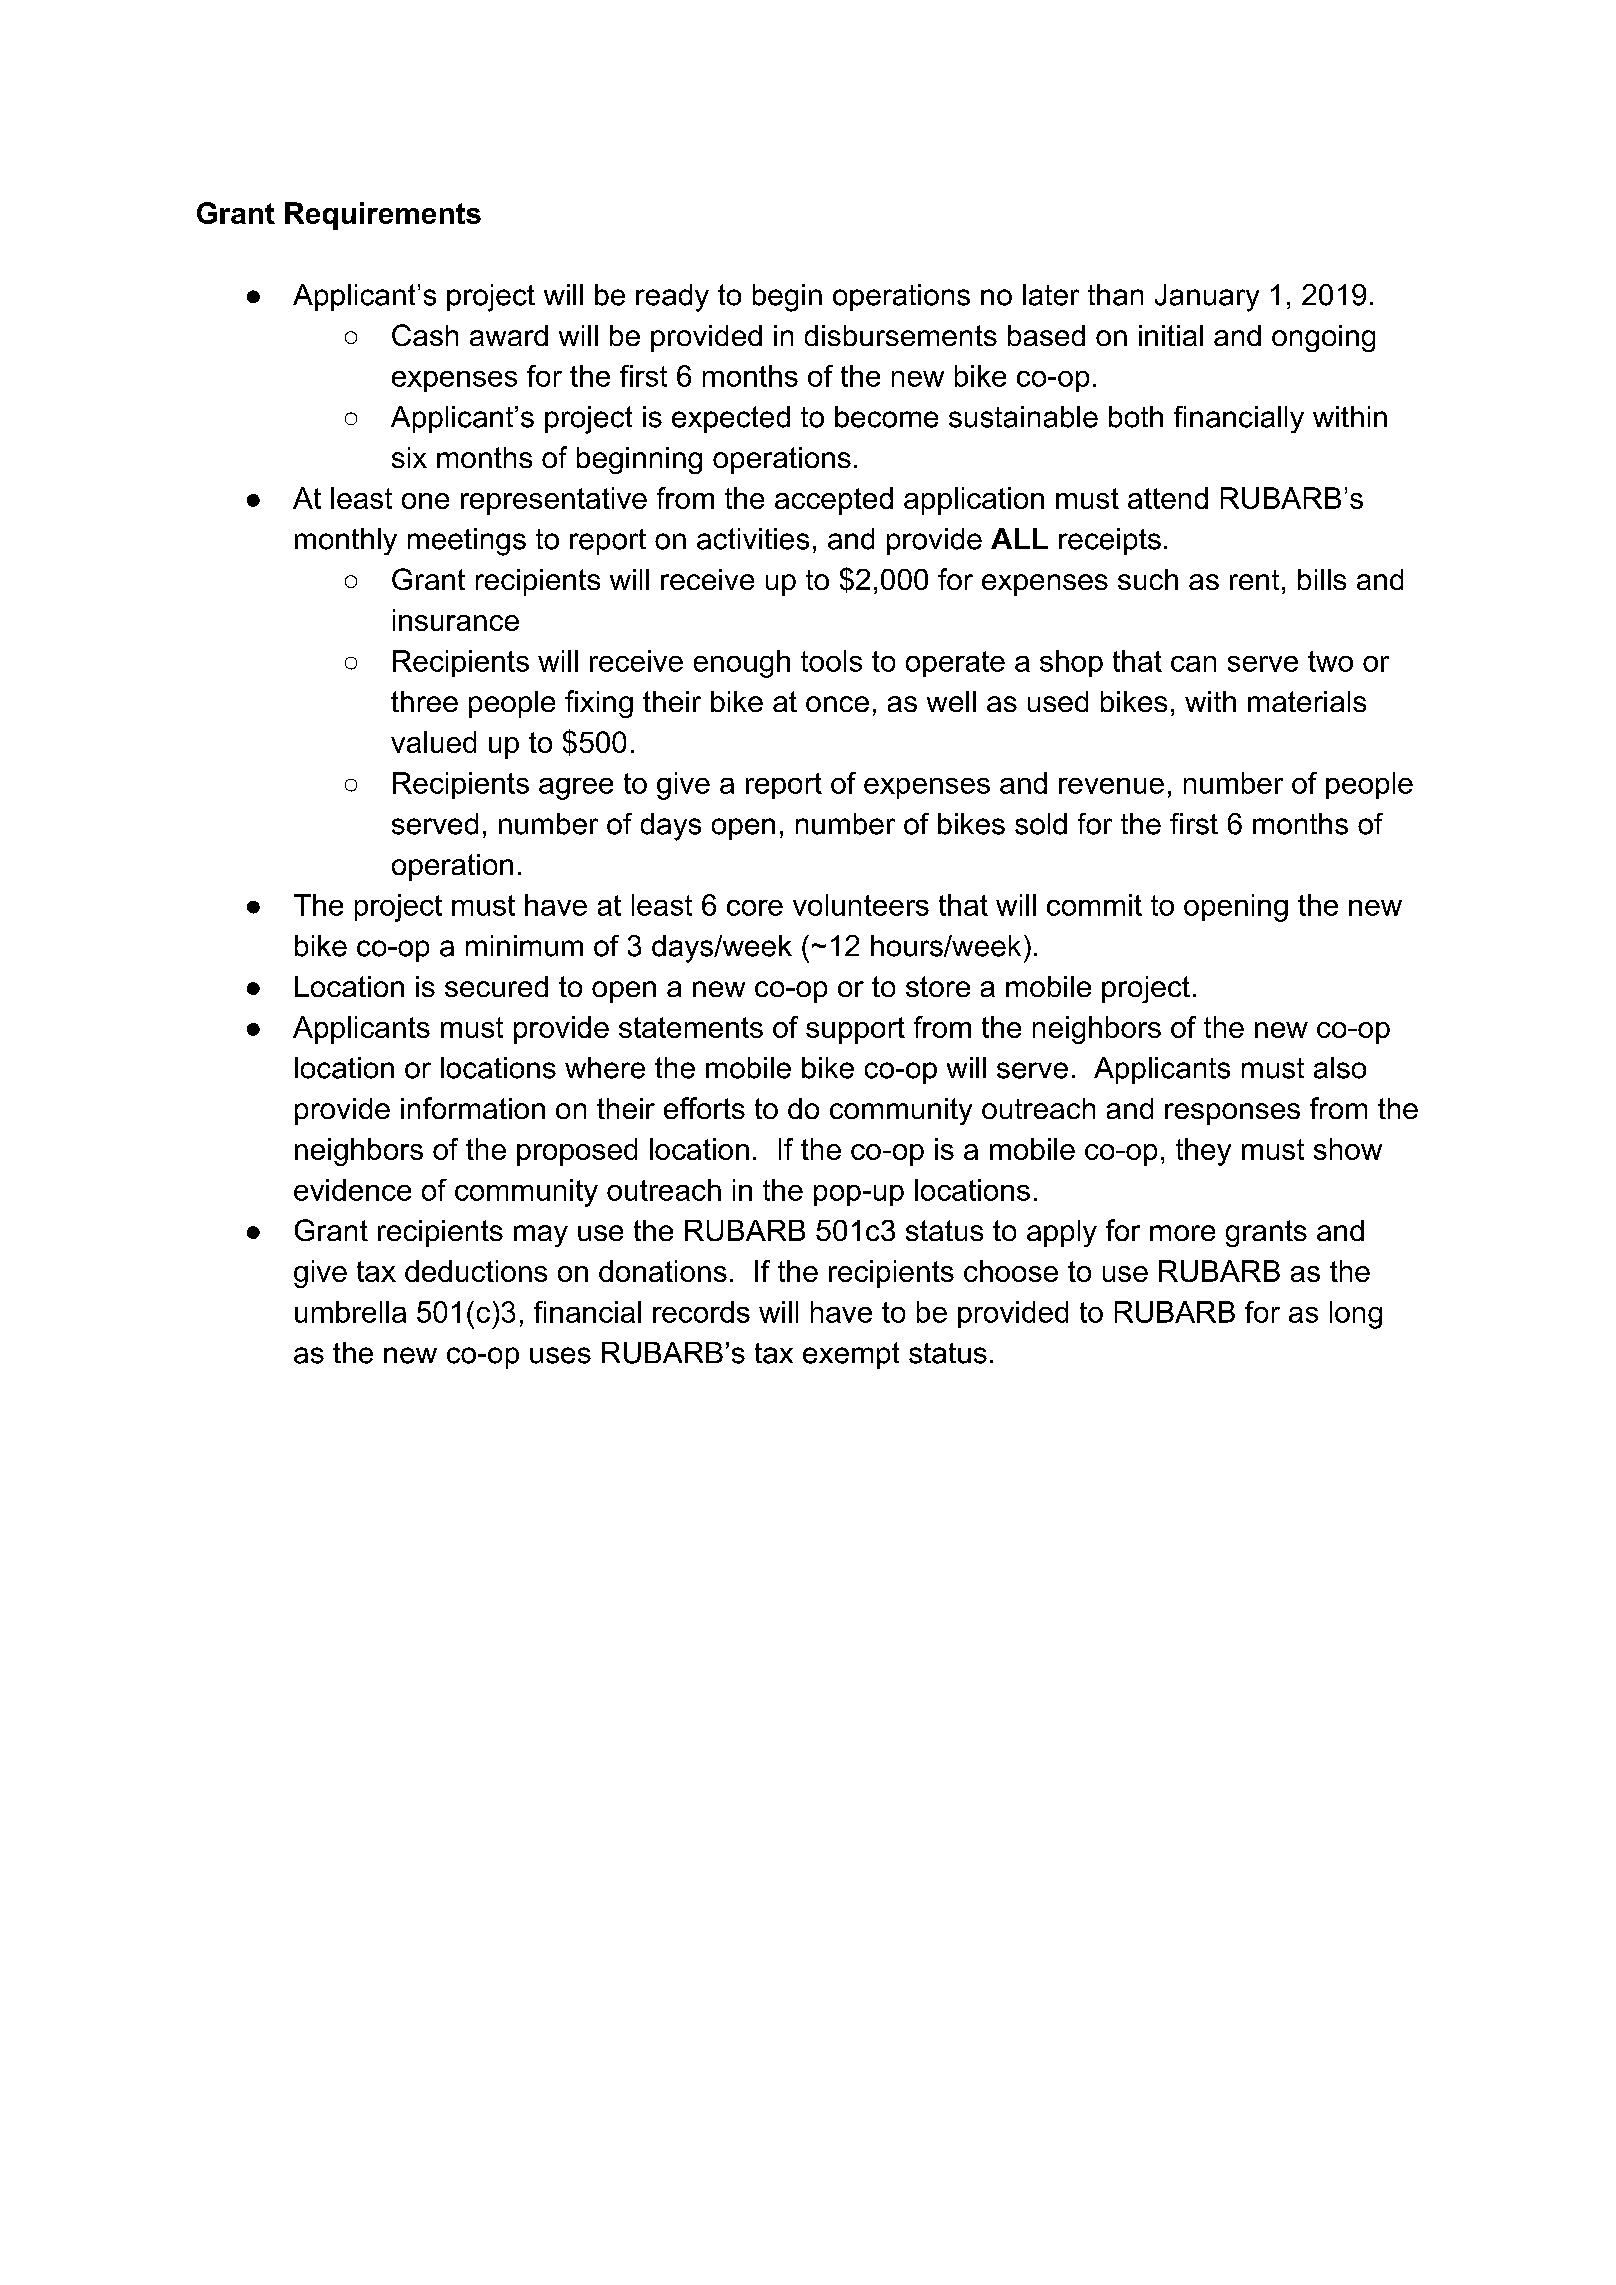 Image resolution: width=1616 pixels, height=2285 pixels. Describe the element at coordinates (383, 216) in the screenshot. I see `Requirements` at that location.
